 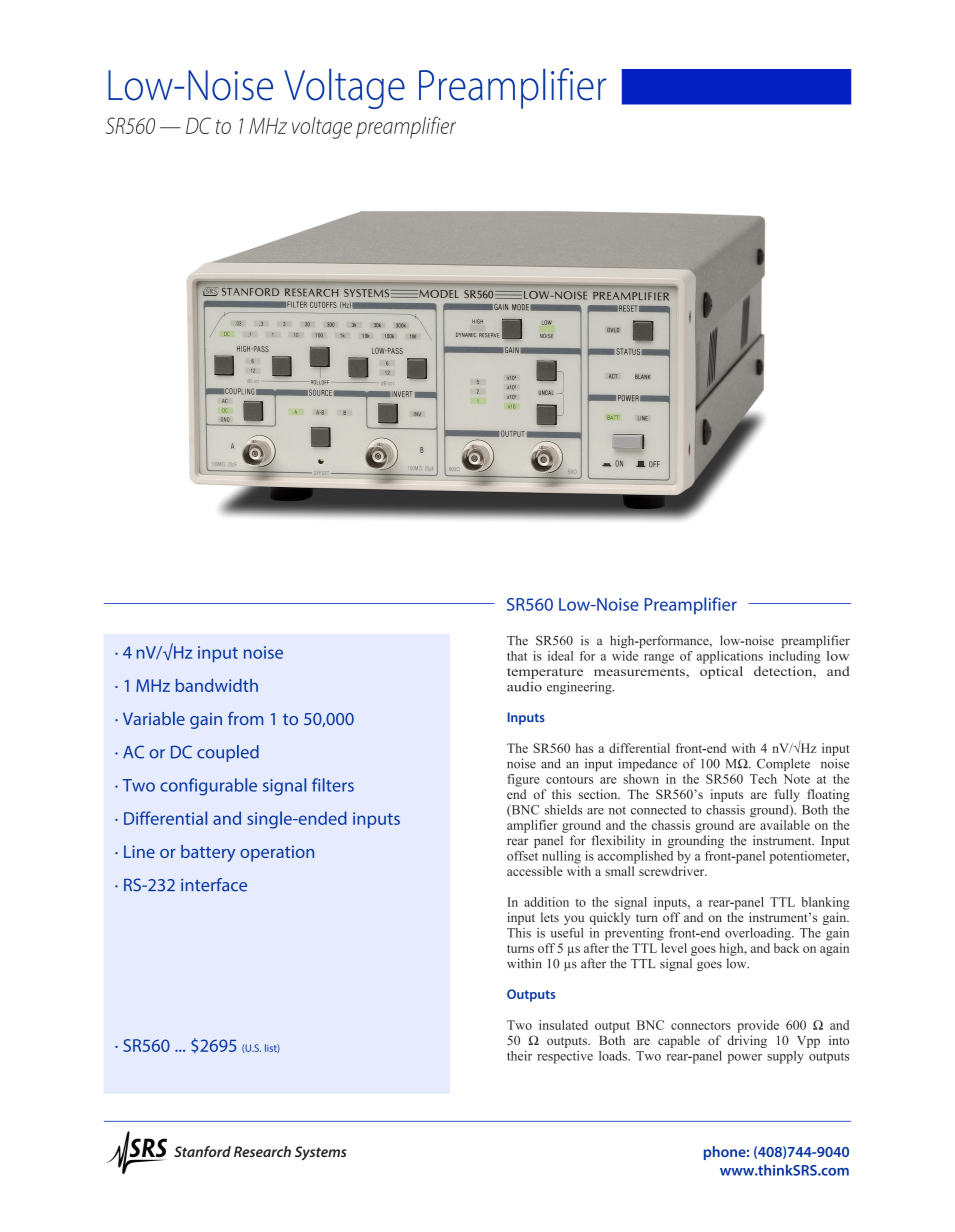 What do you see at coordinates (745, 1059) in the screenshot?
I see `power` at bounding box center [745, 1059].
